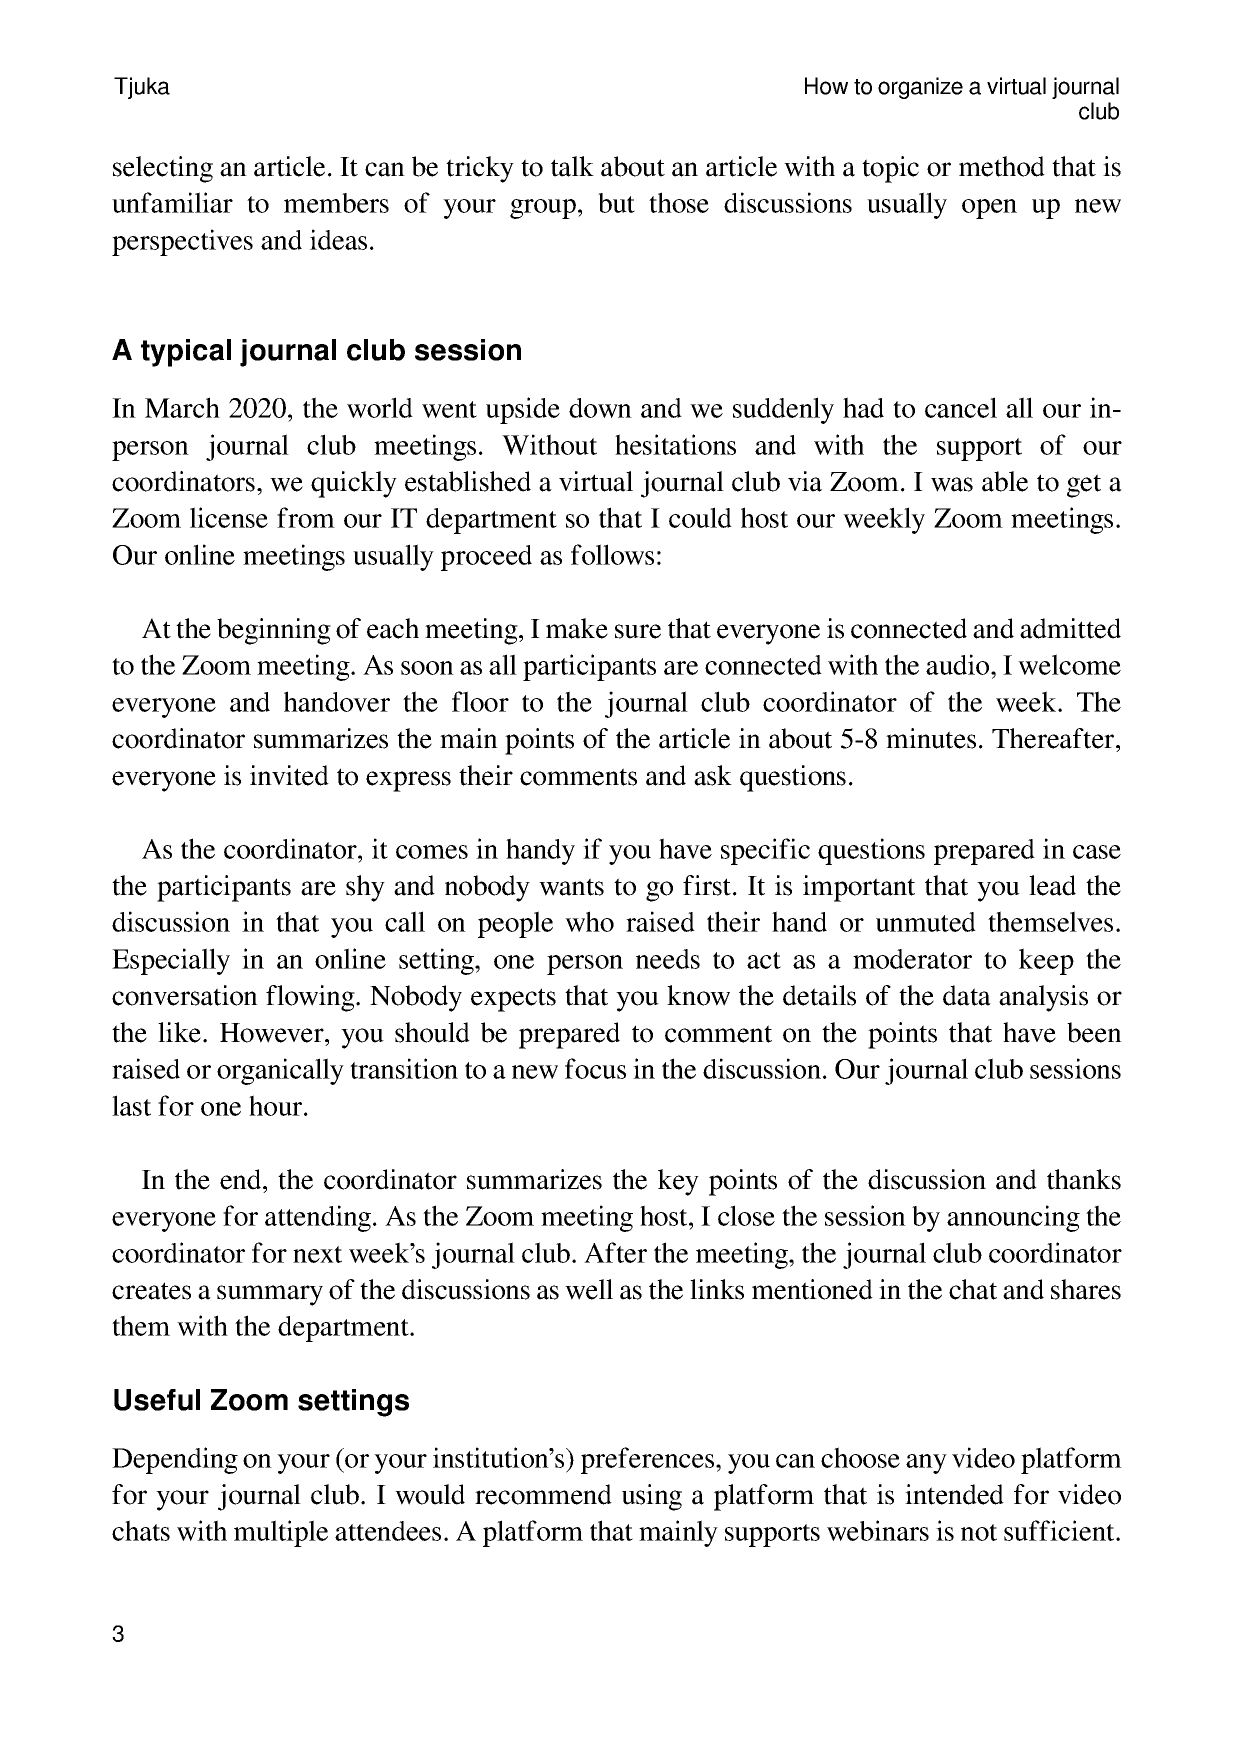  I want to click on talk, so click(572, 166).
